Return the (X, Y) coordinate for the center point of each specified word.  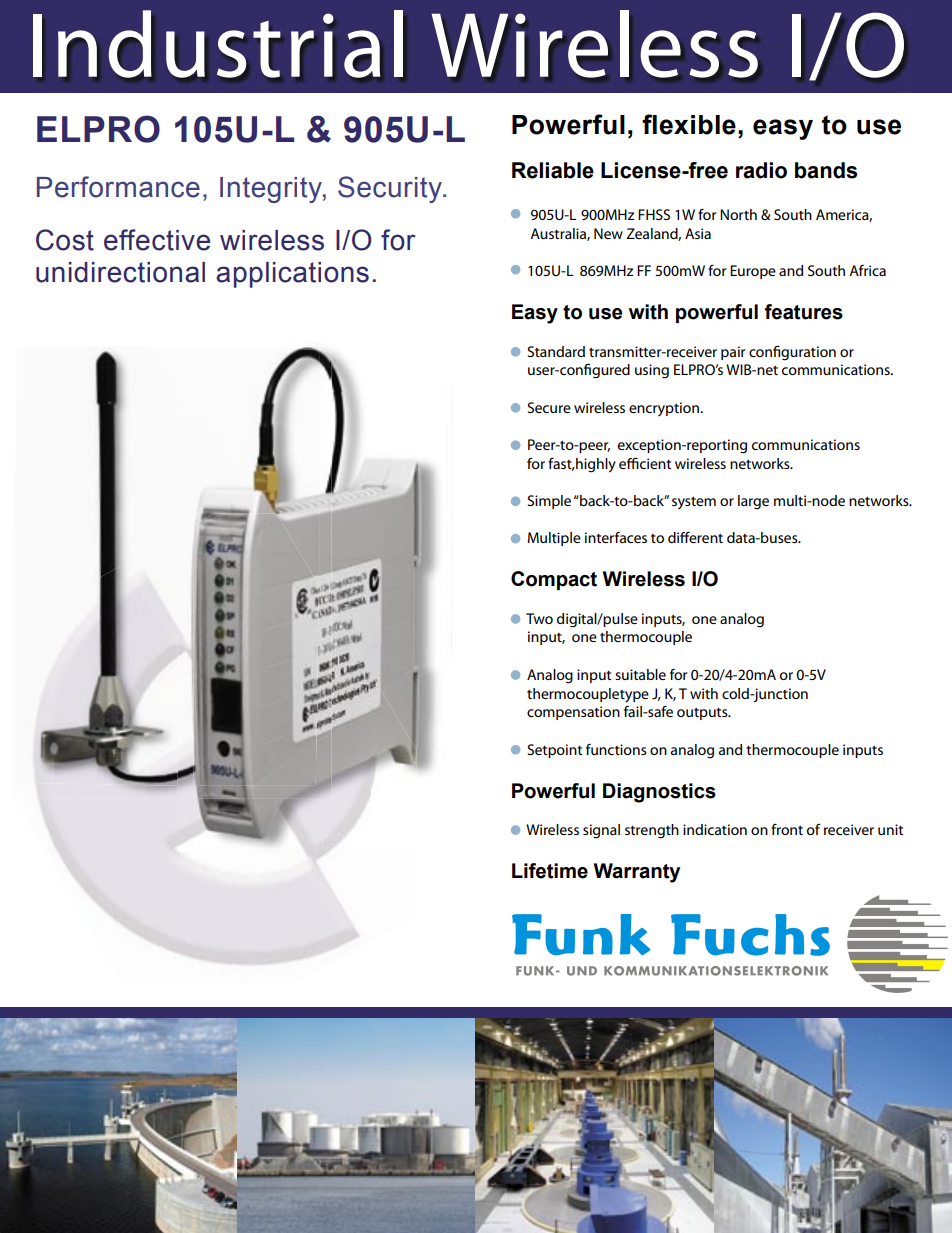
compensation (573, 713)
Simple (549, 502)
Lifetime (550, 871)
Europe (753, 272)
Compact (554, 580)
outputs (703, 714)
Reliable (553, 170)
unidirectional (120, 272)
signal (601, 831)
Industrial (218, 44)
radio (761, 170)
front (787, 829)
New (608, 233)
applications (292, 275)
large (753, 502)
